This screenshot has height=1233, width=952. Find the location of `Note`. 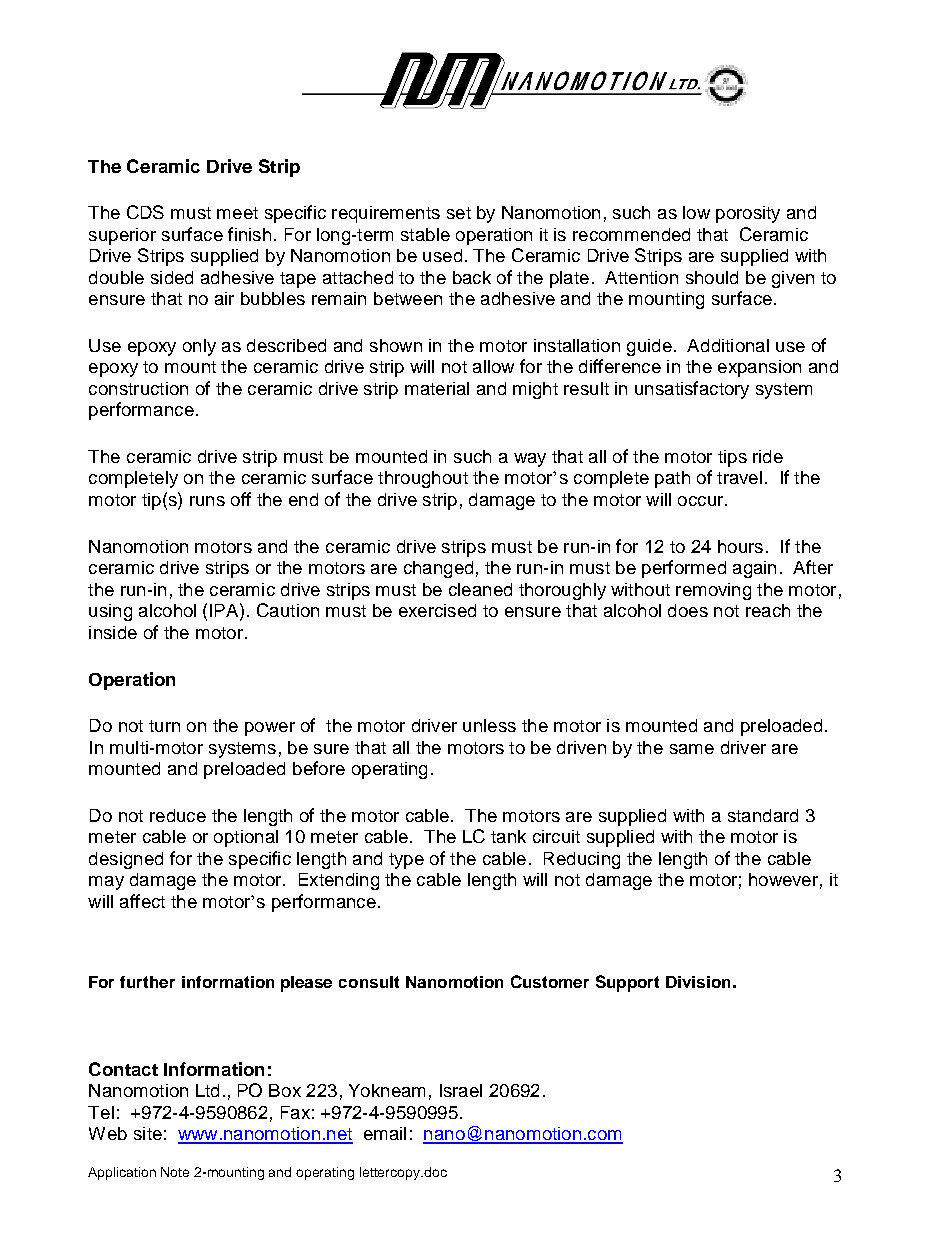

Note is located at coordinates (175, 1172).
